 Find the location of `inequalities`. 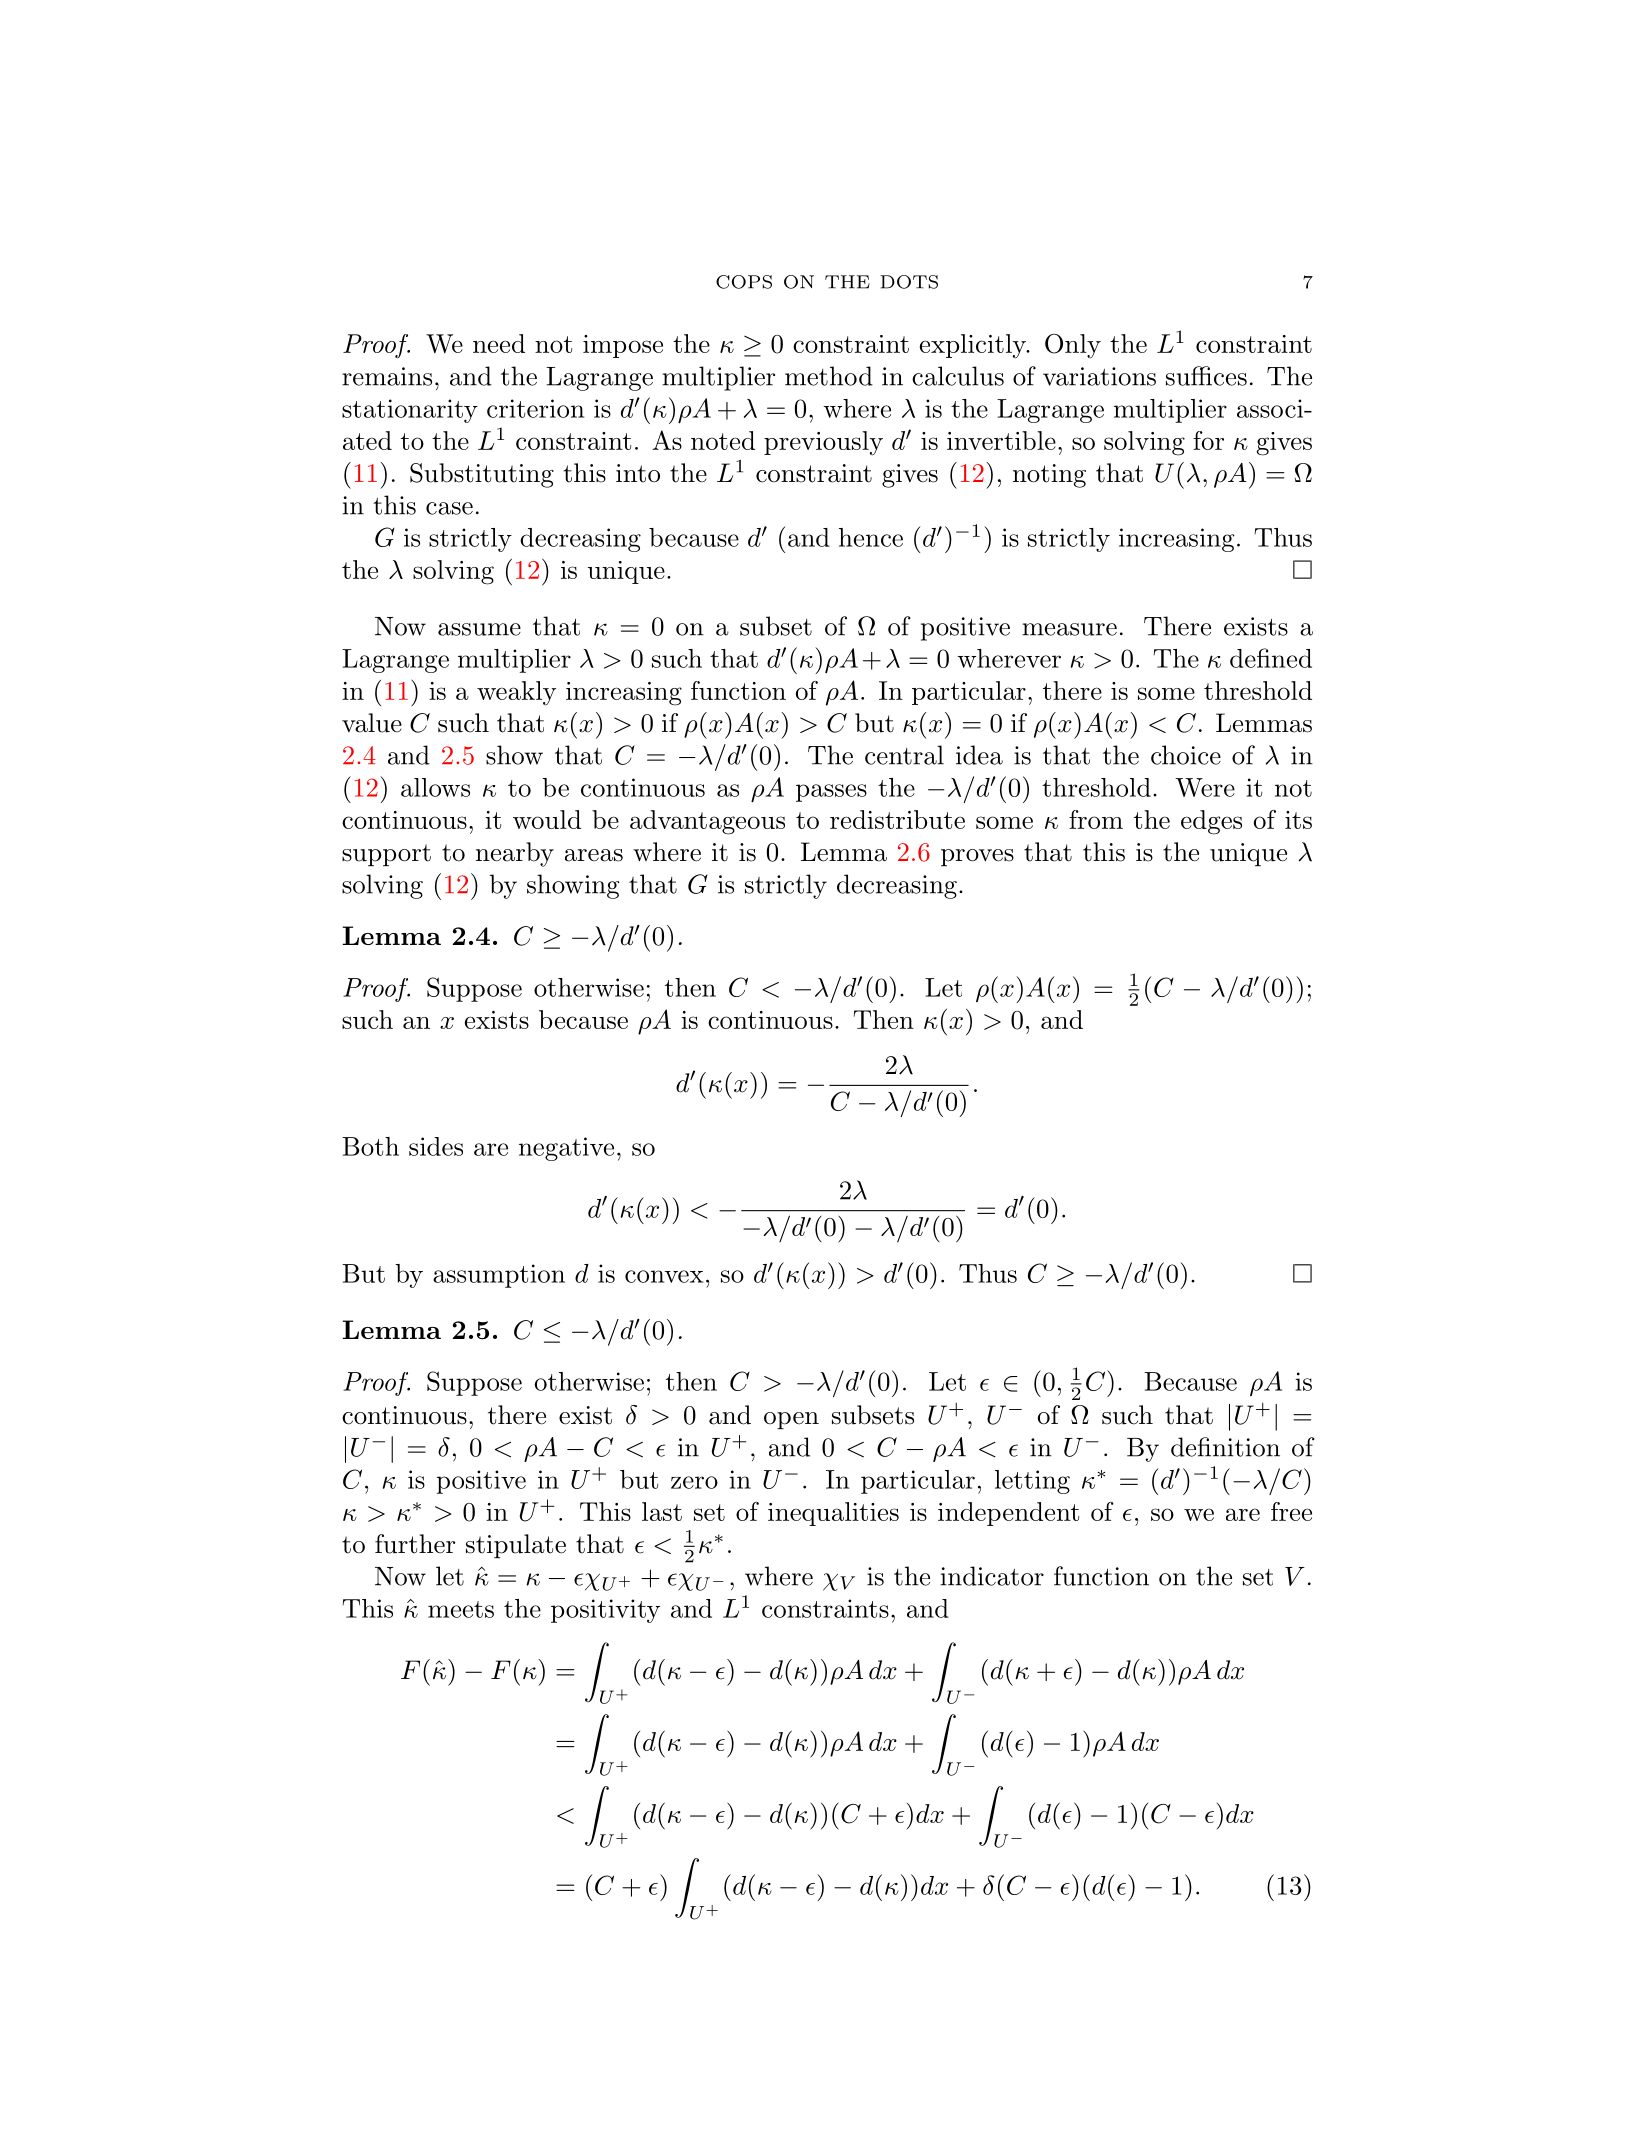

inequalities is located at coordinates (833, 1514).
